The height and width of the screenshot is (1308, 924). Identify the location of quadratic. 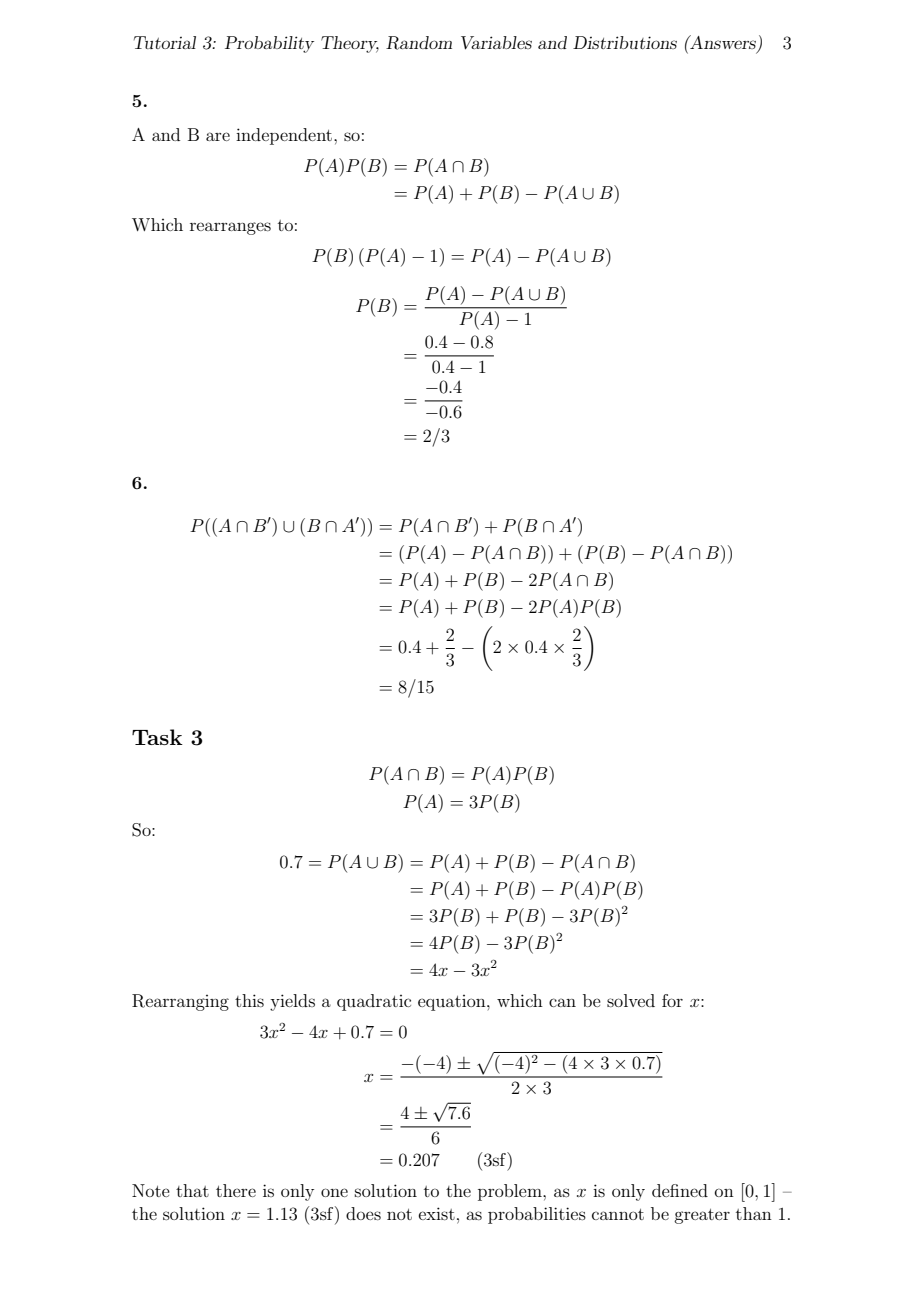
(374, 1002).
